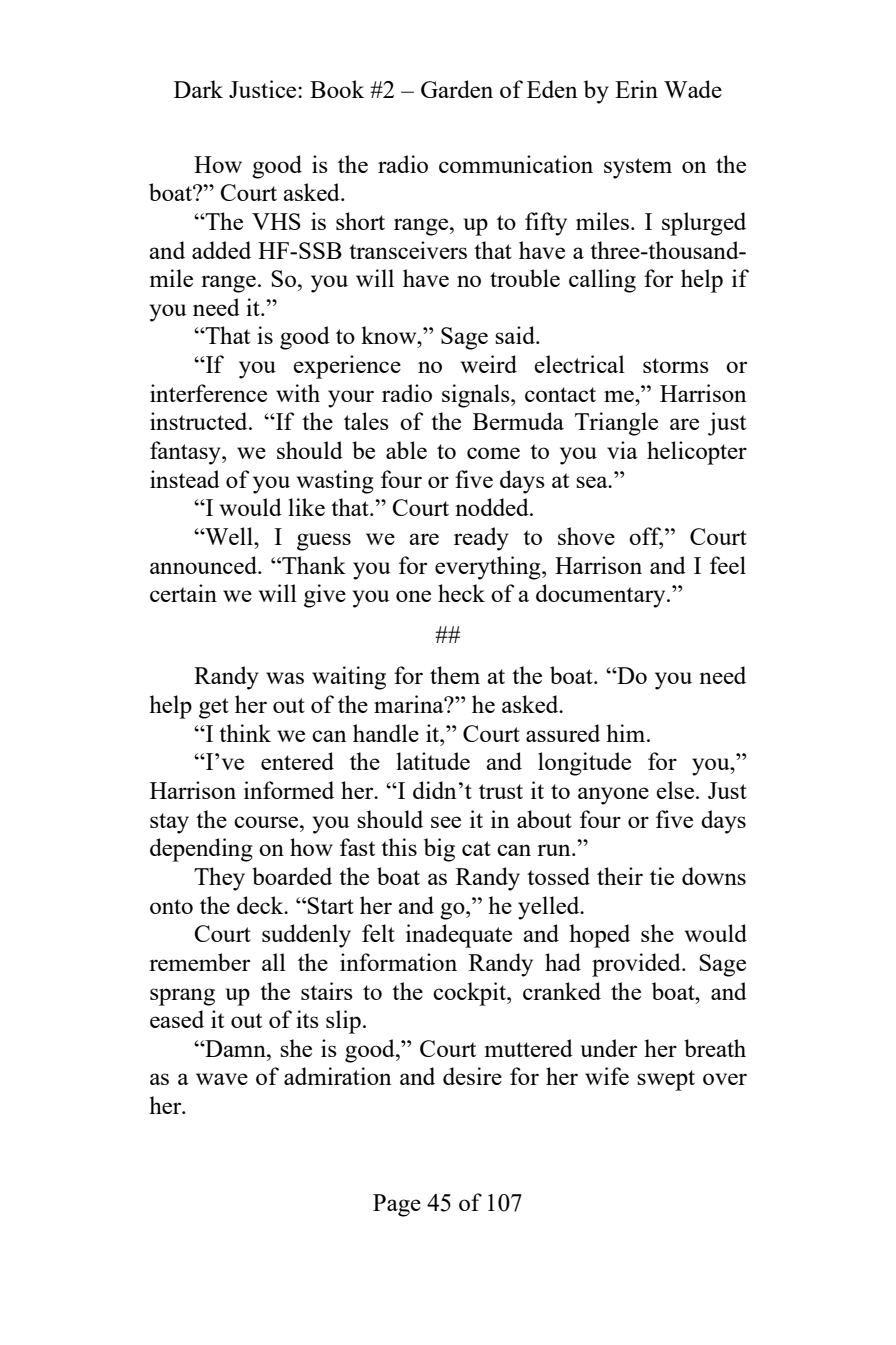  Describe the element at coordinates (455, 675) in the screenshot. I see `them` at that location.
